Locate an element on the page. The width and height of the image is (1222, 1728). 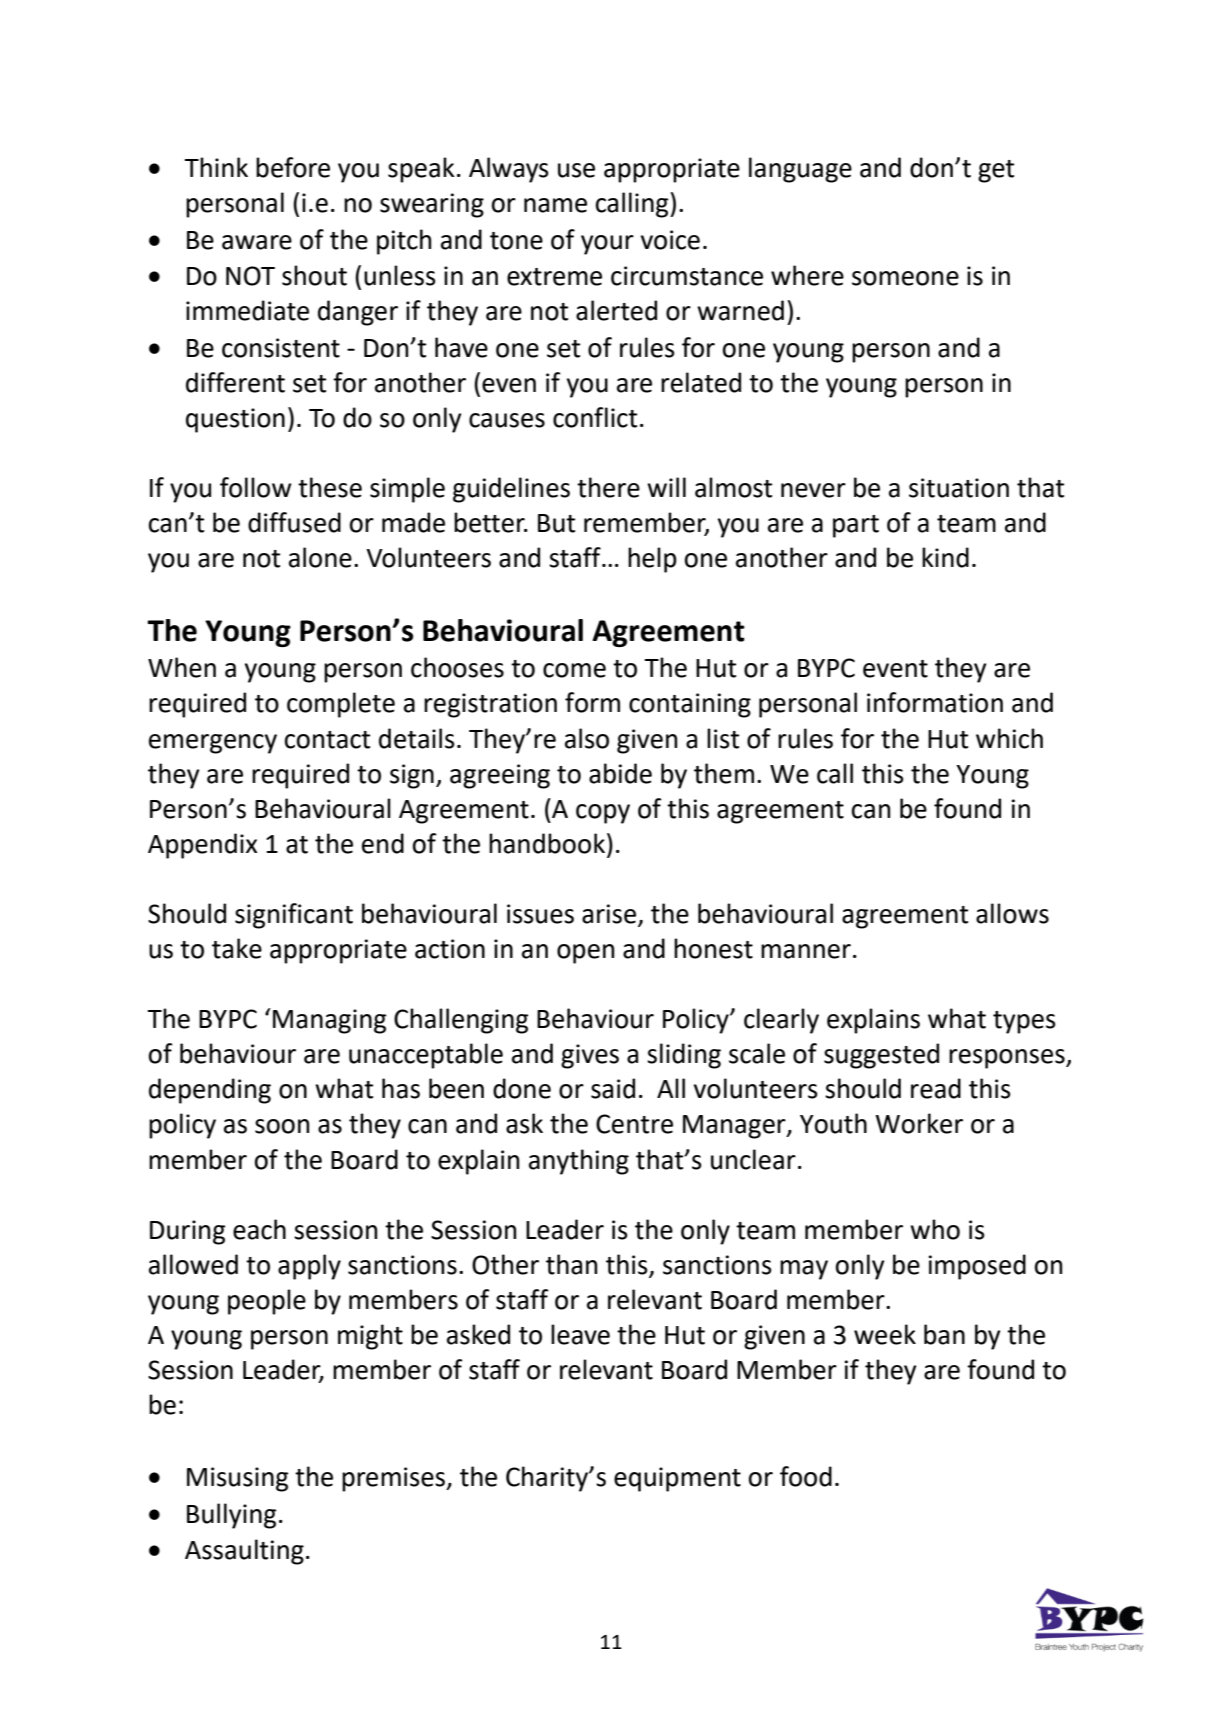
food is located at coordinates (806, 1476).
